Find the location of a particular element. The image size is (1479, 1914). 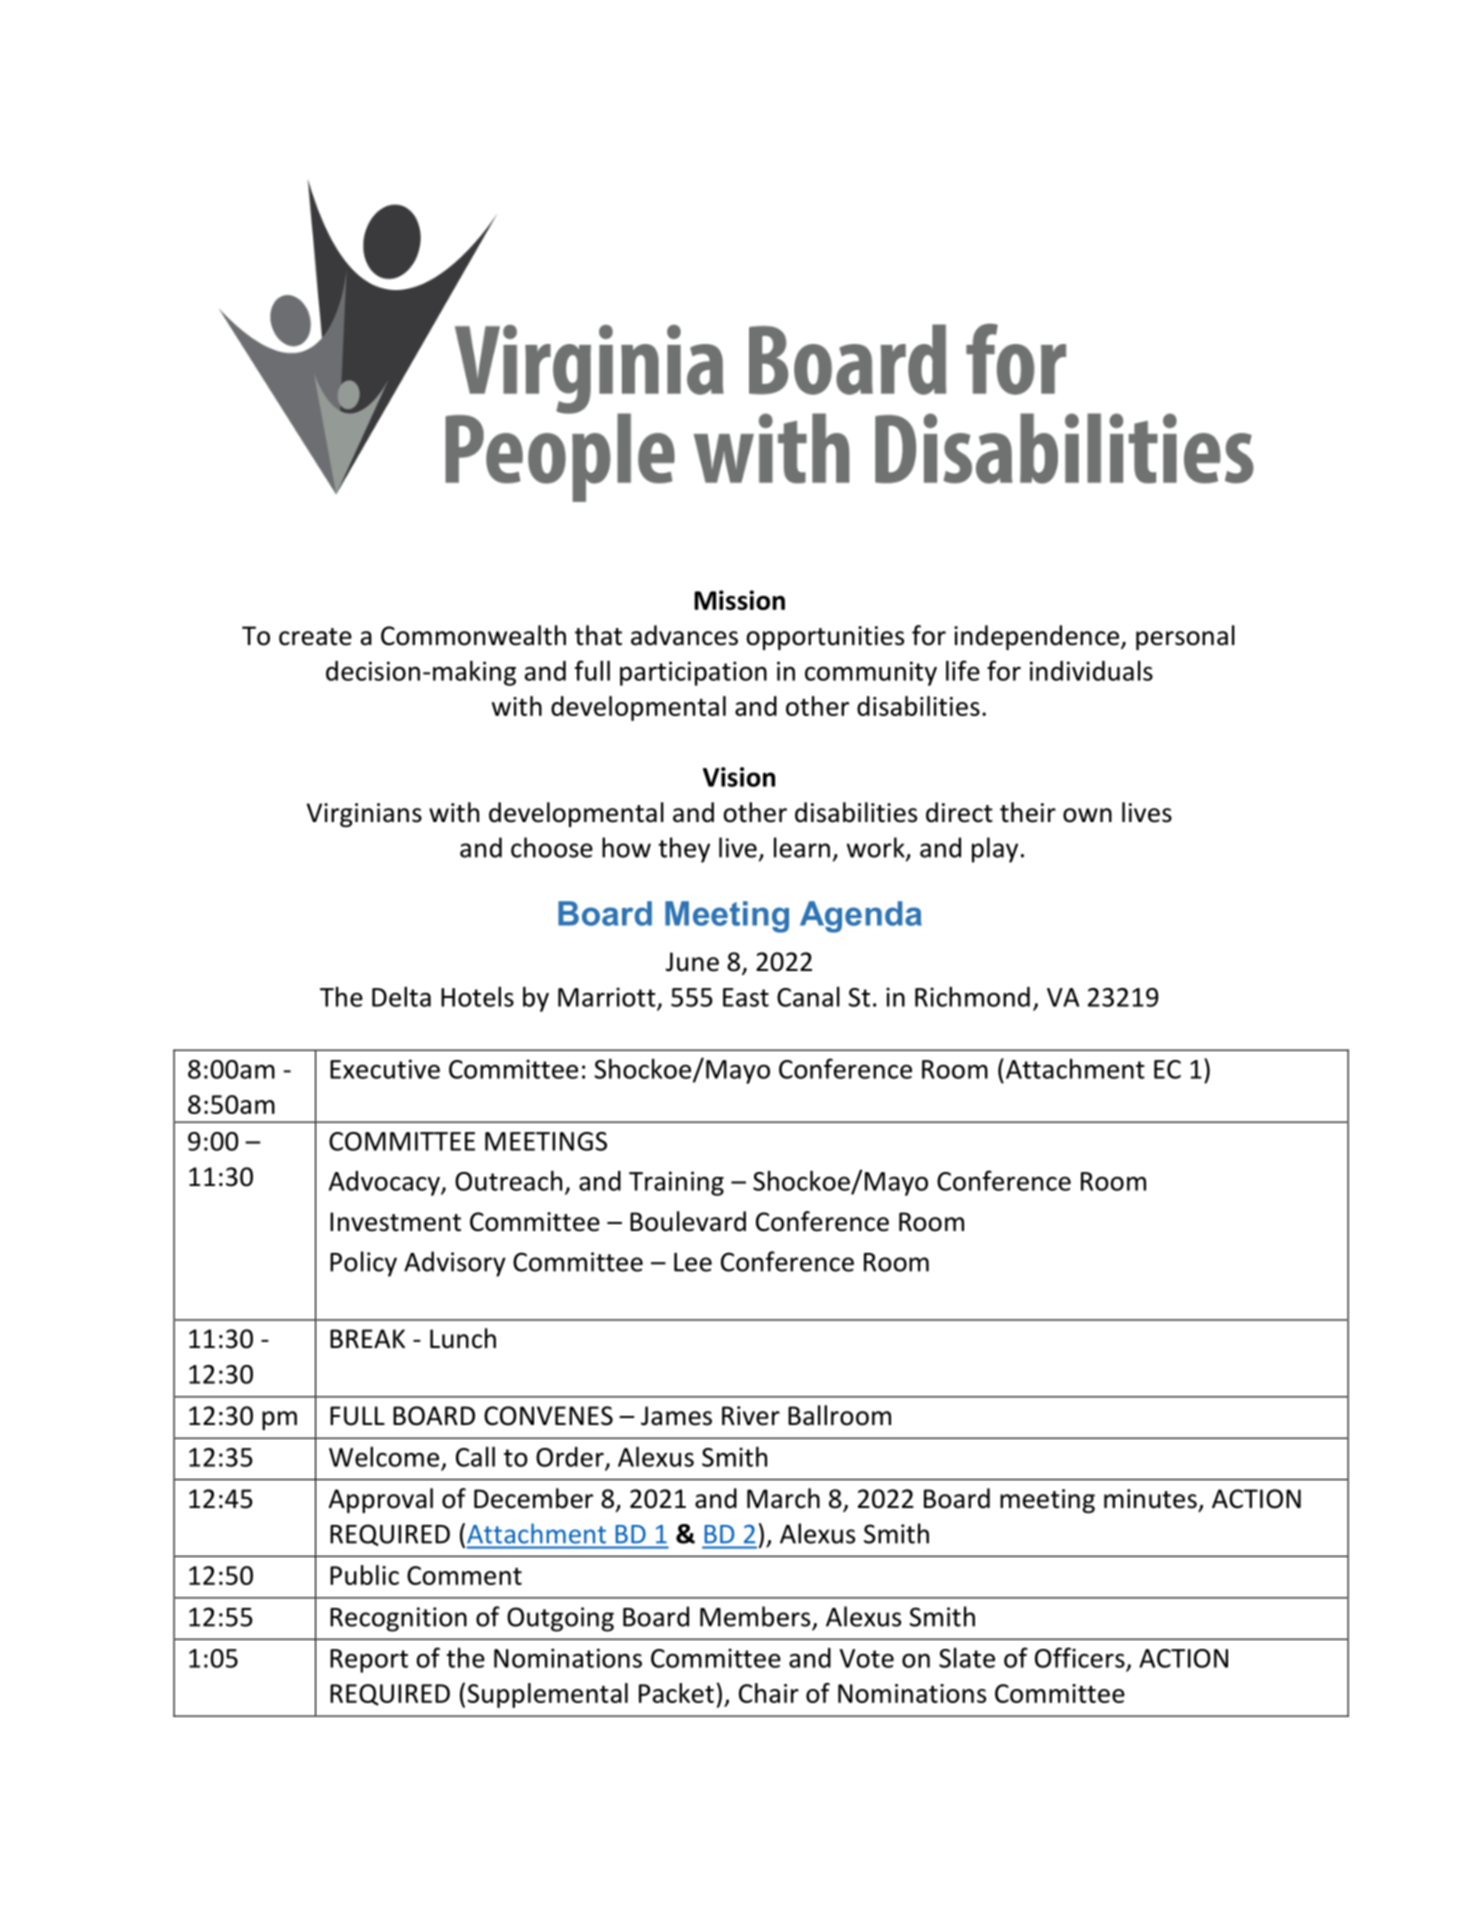

Mission is located at coordinates (739, 600).
